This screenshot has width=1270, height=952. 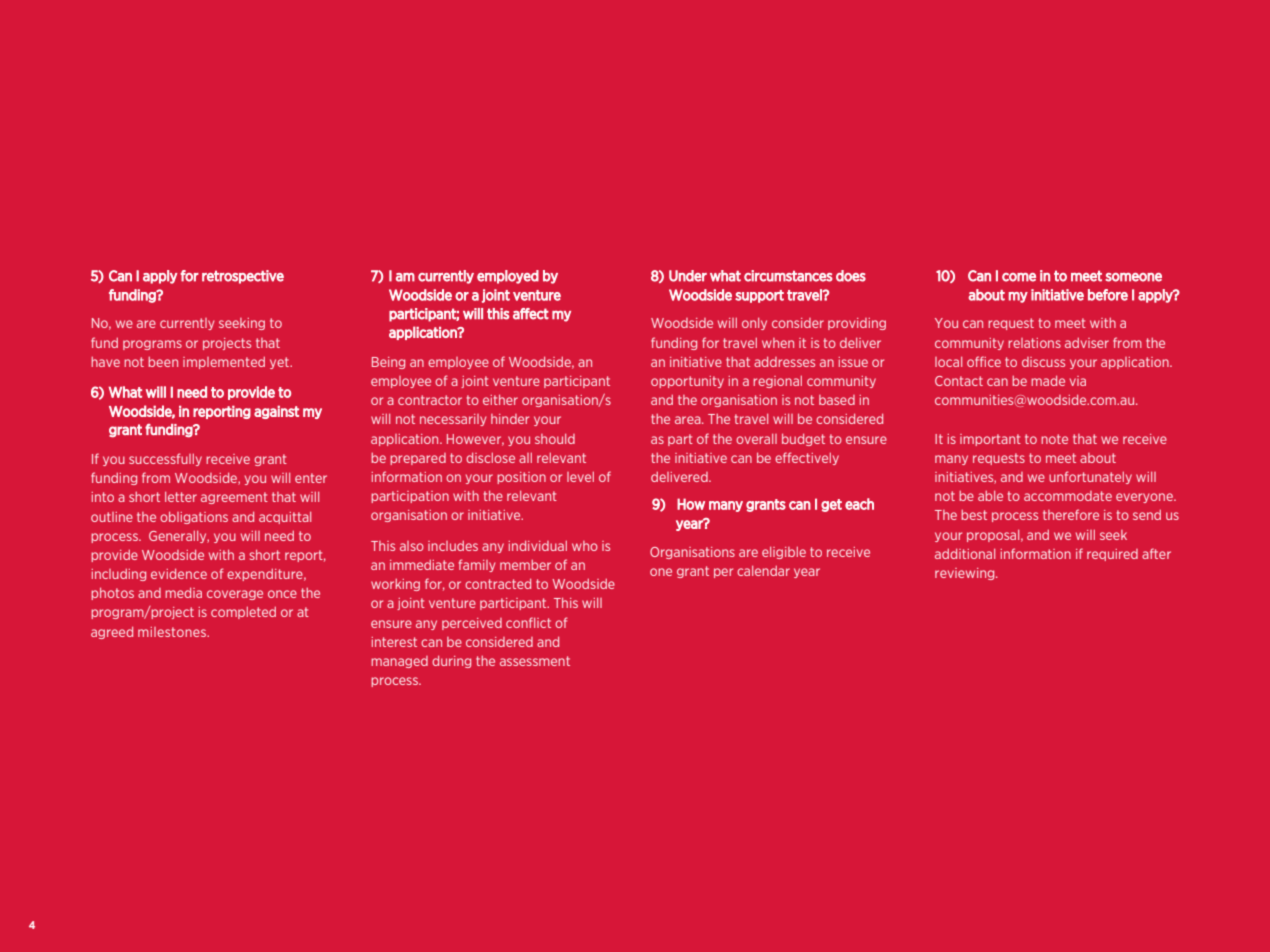 What do you see at coordinates (1019, 277) in the screenshot?
I see `come` at bounding box center [1019, 277].
